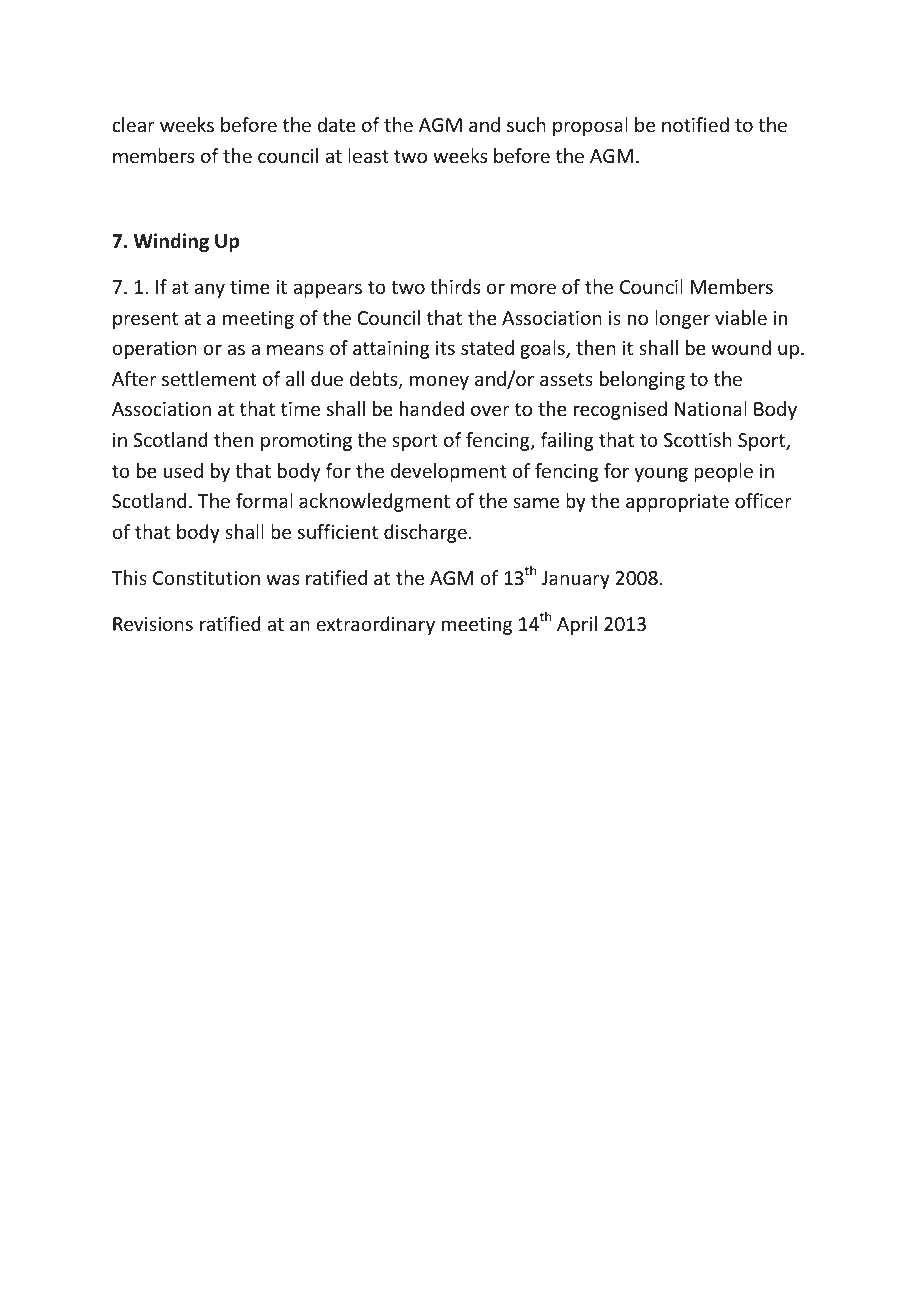 This document has height=1308, width=924. Describe the element at coordinates (209, 378) in the document. I see `settlement` at that location.
